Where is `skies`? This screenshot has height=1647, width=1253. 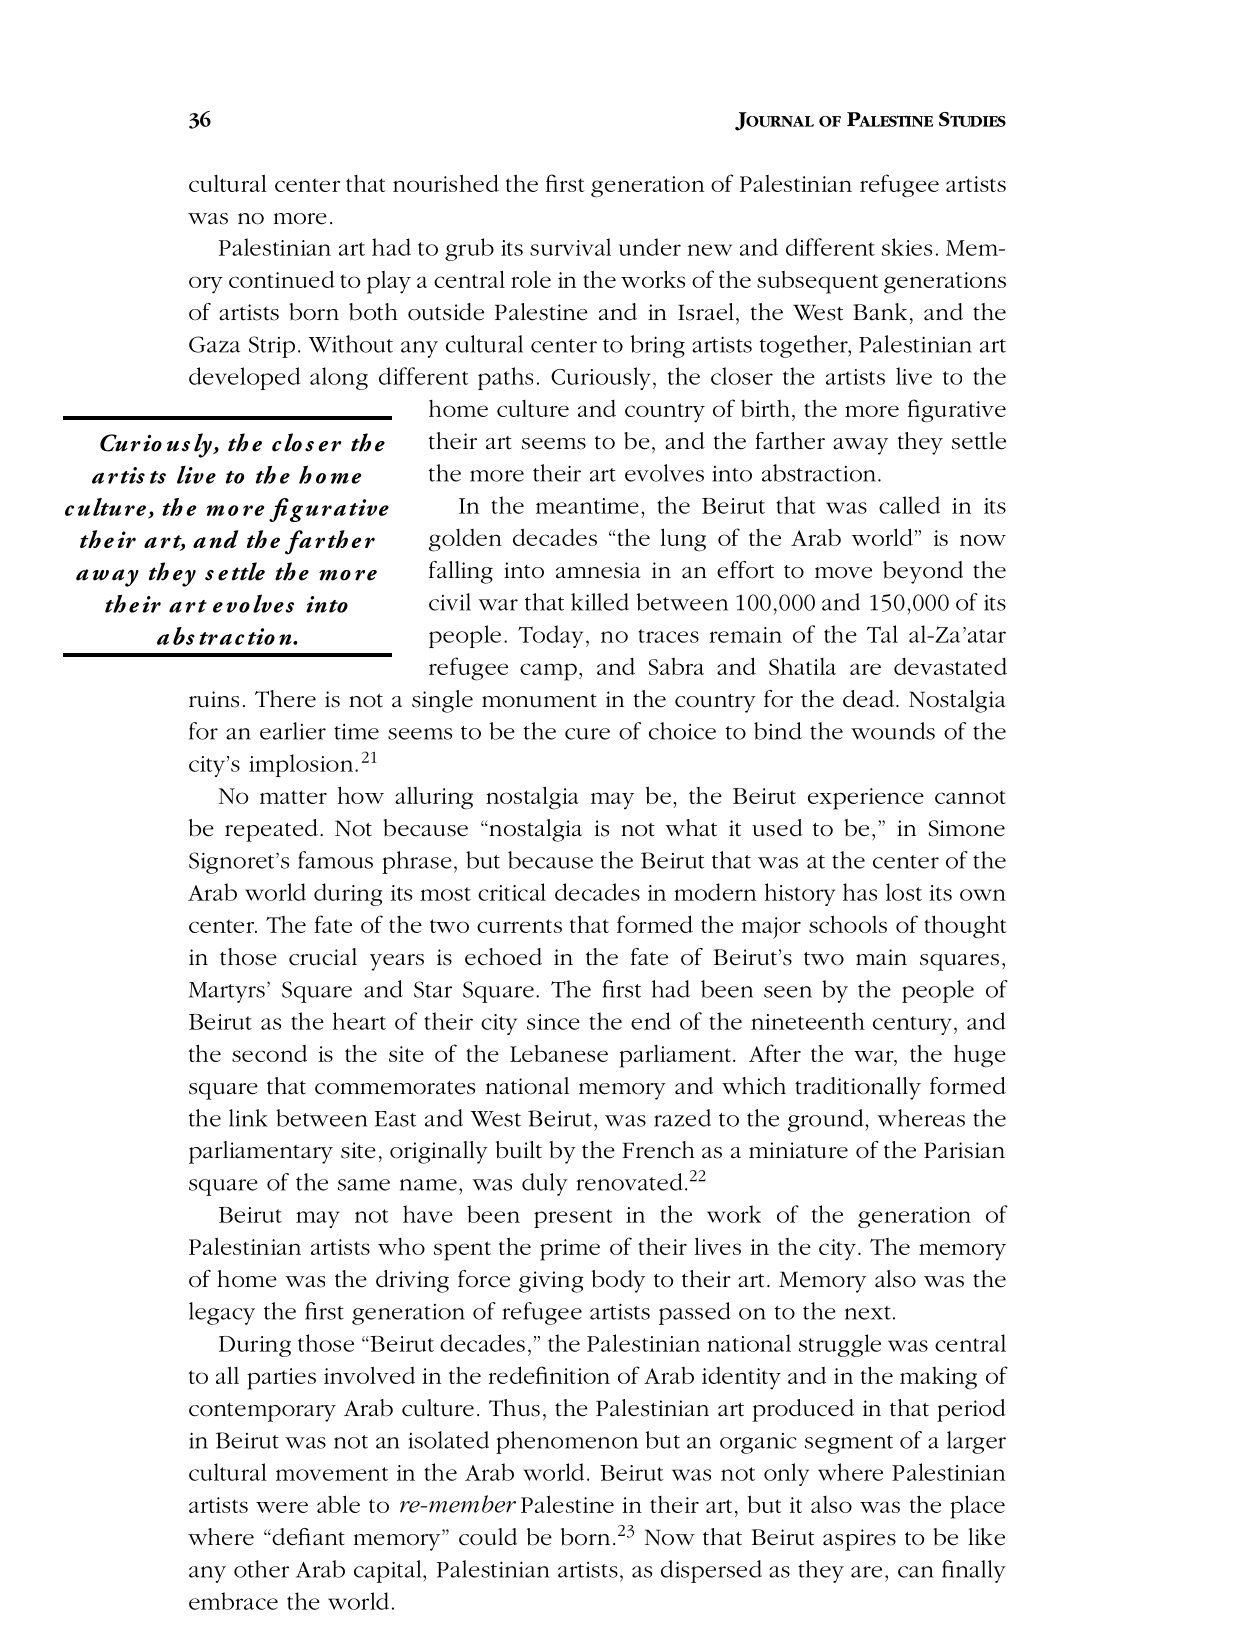
skies is located at coordinates (907, 247).
